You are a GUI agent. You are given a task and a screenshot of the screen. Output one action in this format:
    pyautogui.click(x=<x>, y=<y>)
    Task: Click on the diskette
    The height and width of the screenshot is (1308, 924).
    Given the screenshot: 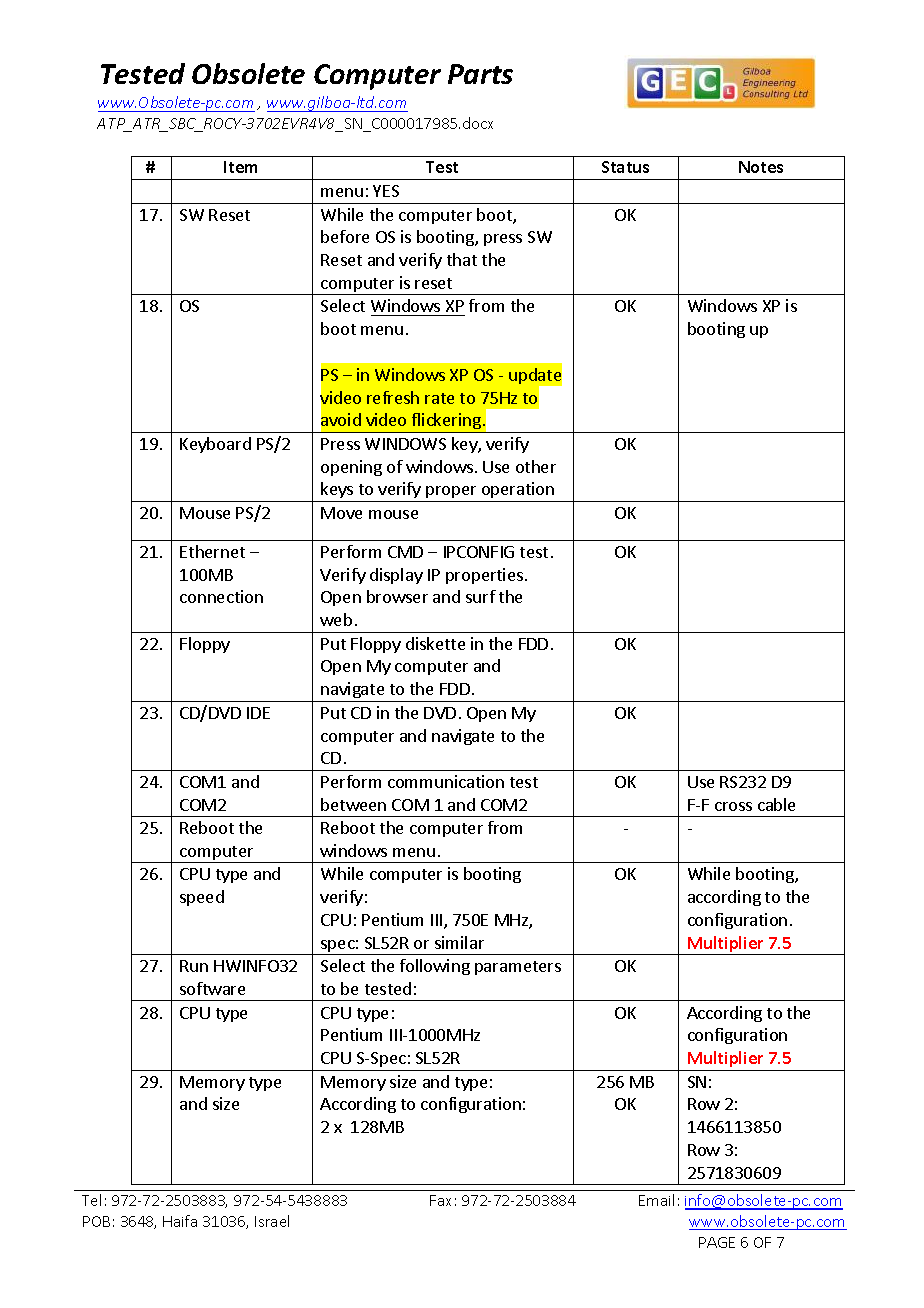 What is the action you would take?
    pyautogui.click(x=435, y=643)
